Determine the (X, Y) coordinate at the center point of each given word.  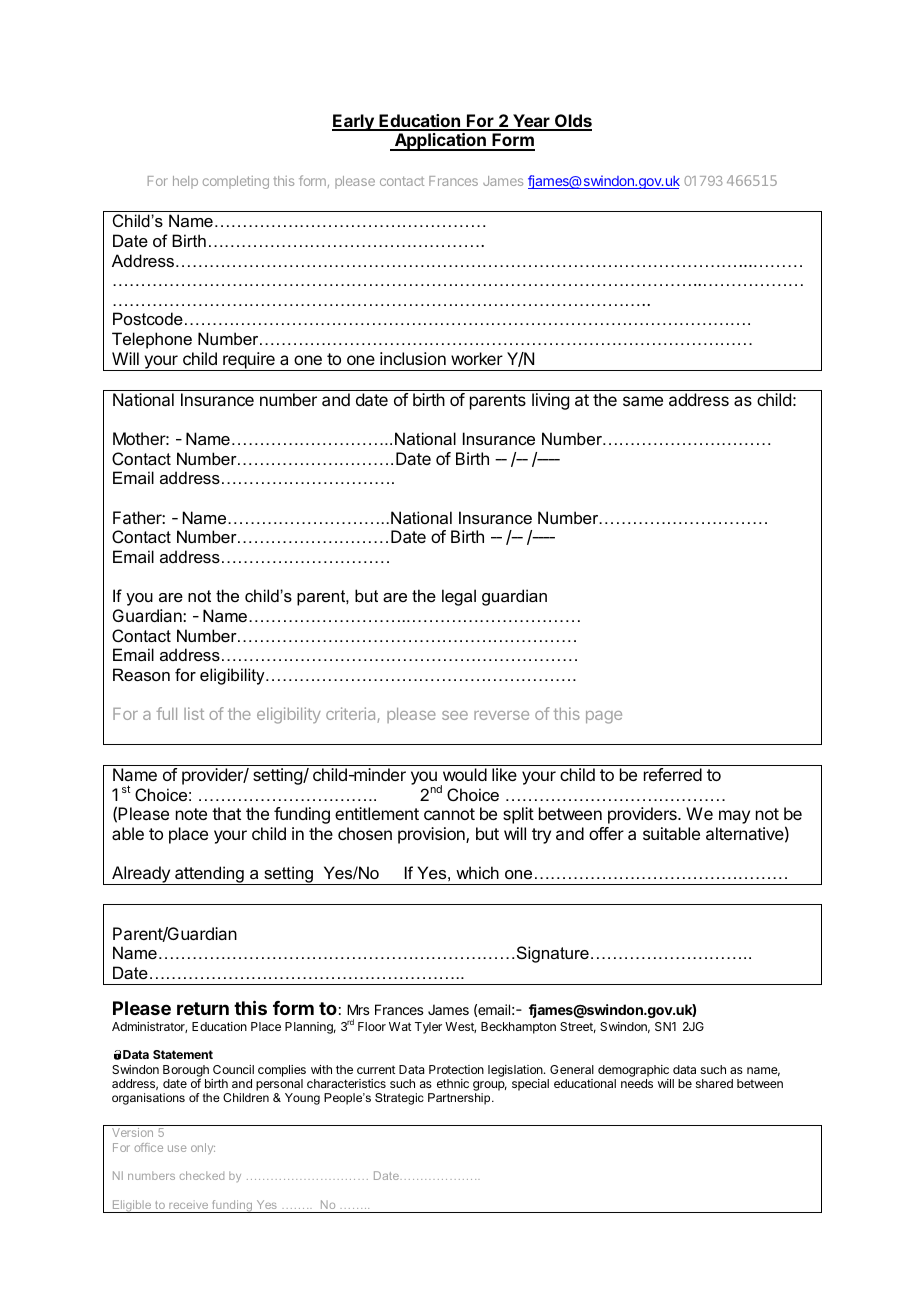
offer (606, 833)
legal (459, 597)
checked (202, 1175)
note (191, 814)
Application (440, 142)
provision (432, 835)
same (643, 401)
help (185, 182)
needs (637, 1083)
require (249, 361)
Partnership (460, 1099)
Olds (572, 122)
